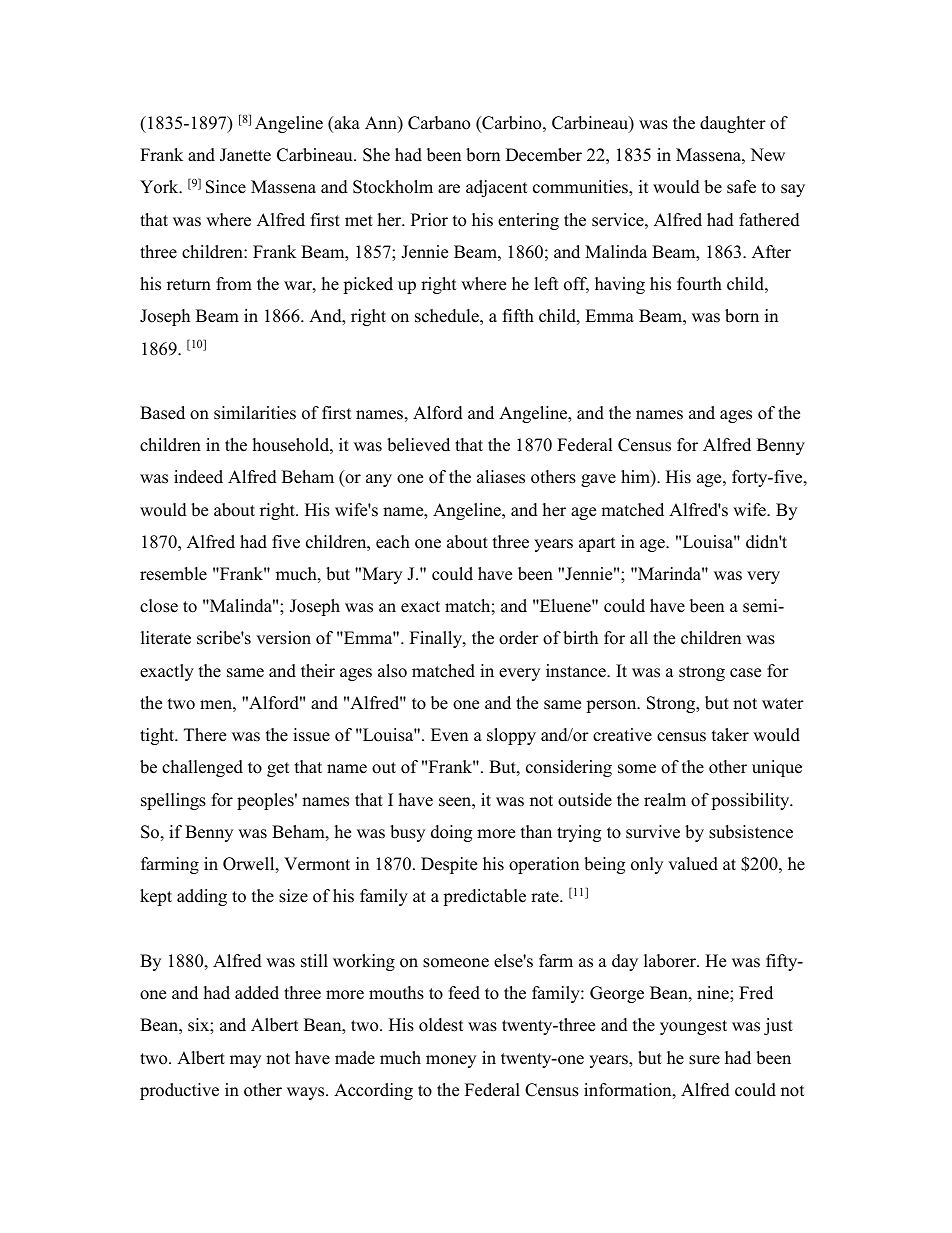 The width and height of the document is (952, 1233). What do you see at coordinates (245, 1061) in the document?
I see `may` at bounding box center [245, 1061].
